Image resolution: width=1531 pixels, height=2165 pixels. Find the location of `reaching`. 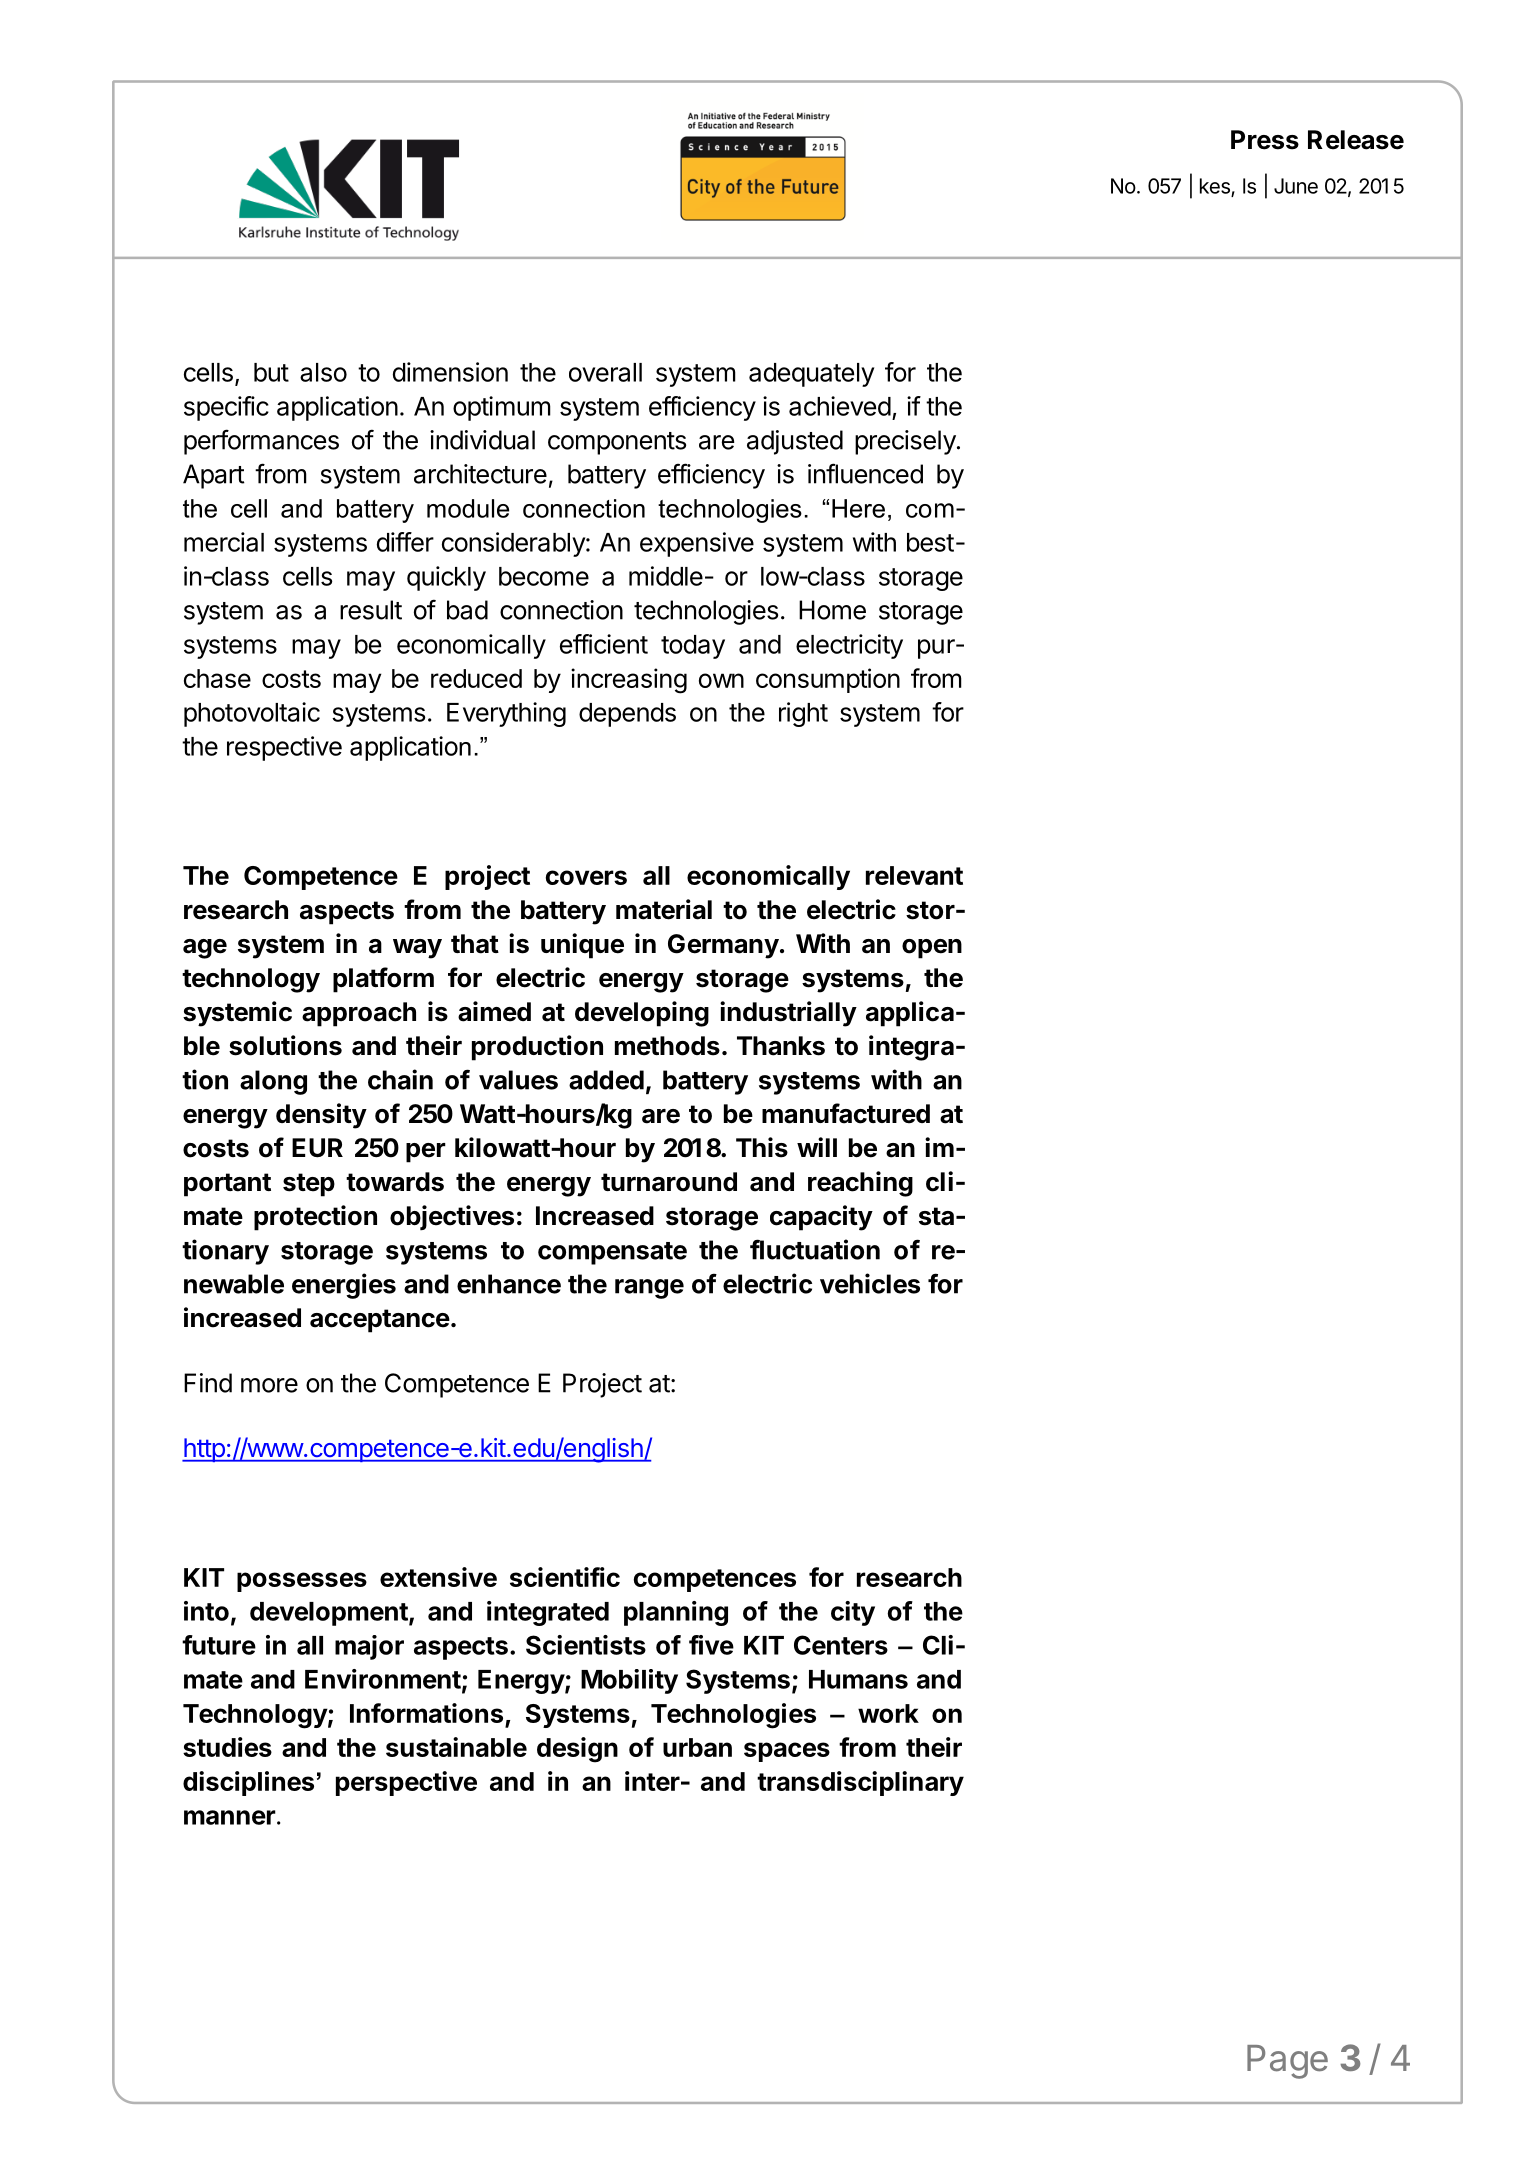

reaching is located at coordinates (860, 1184).
